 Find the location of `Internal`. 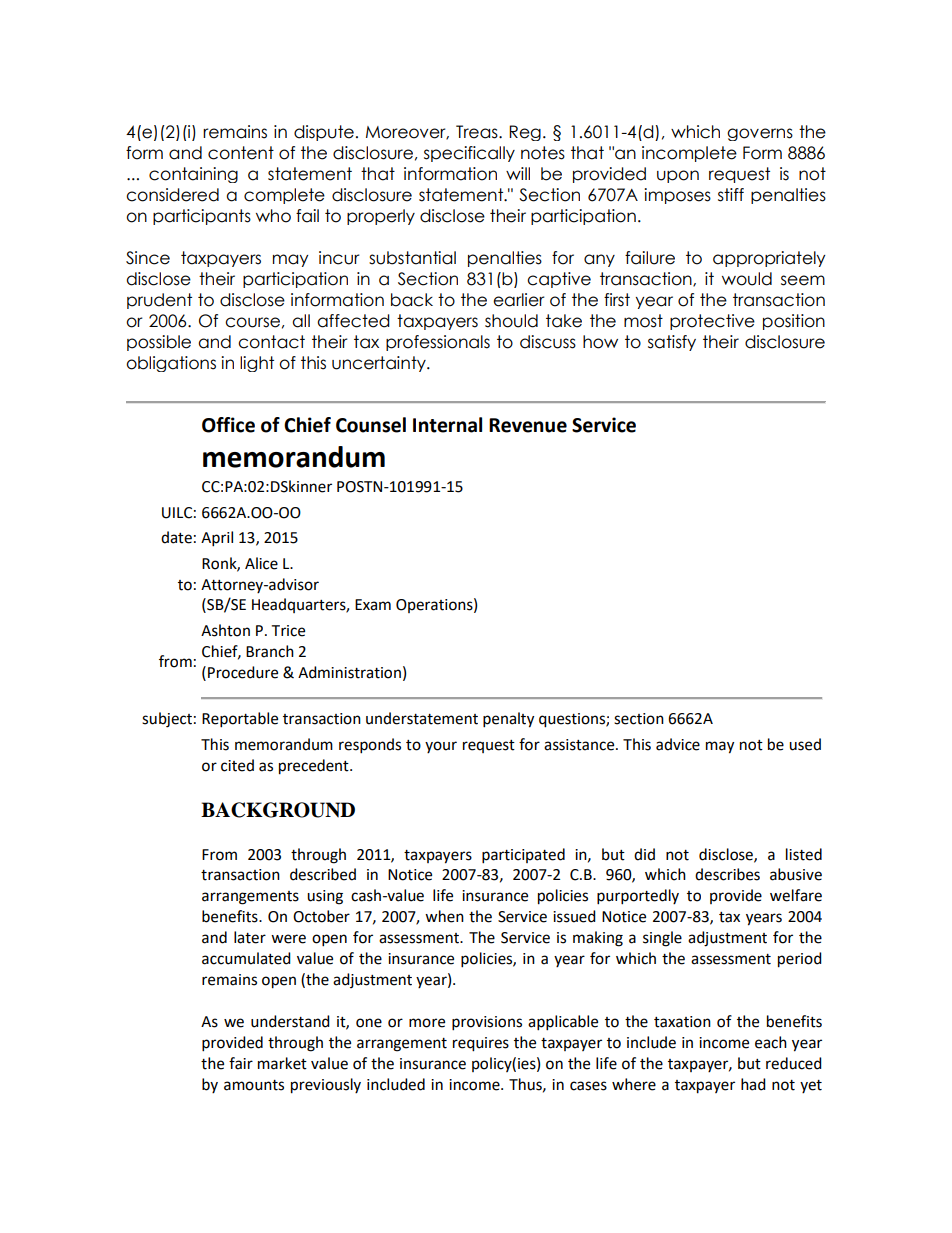

Internal is located at coordinates (447, 425).
